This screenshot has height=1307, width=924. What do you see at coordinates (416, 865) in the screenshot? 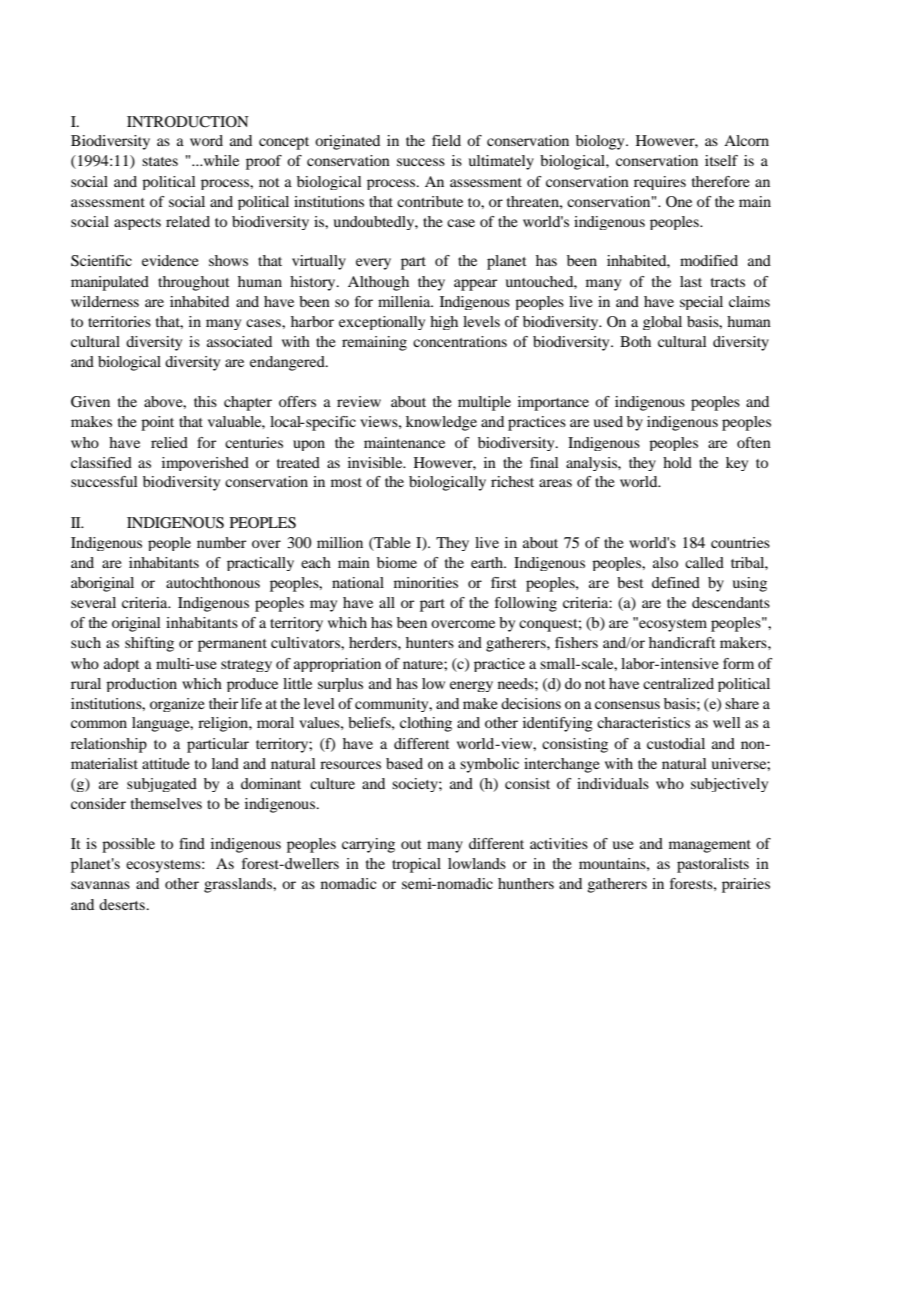
I see `tropical` at bounding box center [416, 865].
